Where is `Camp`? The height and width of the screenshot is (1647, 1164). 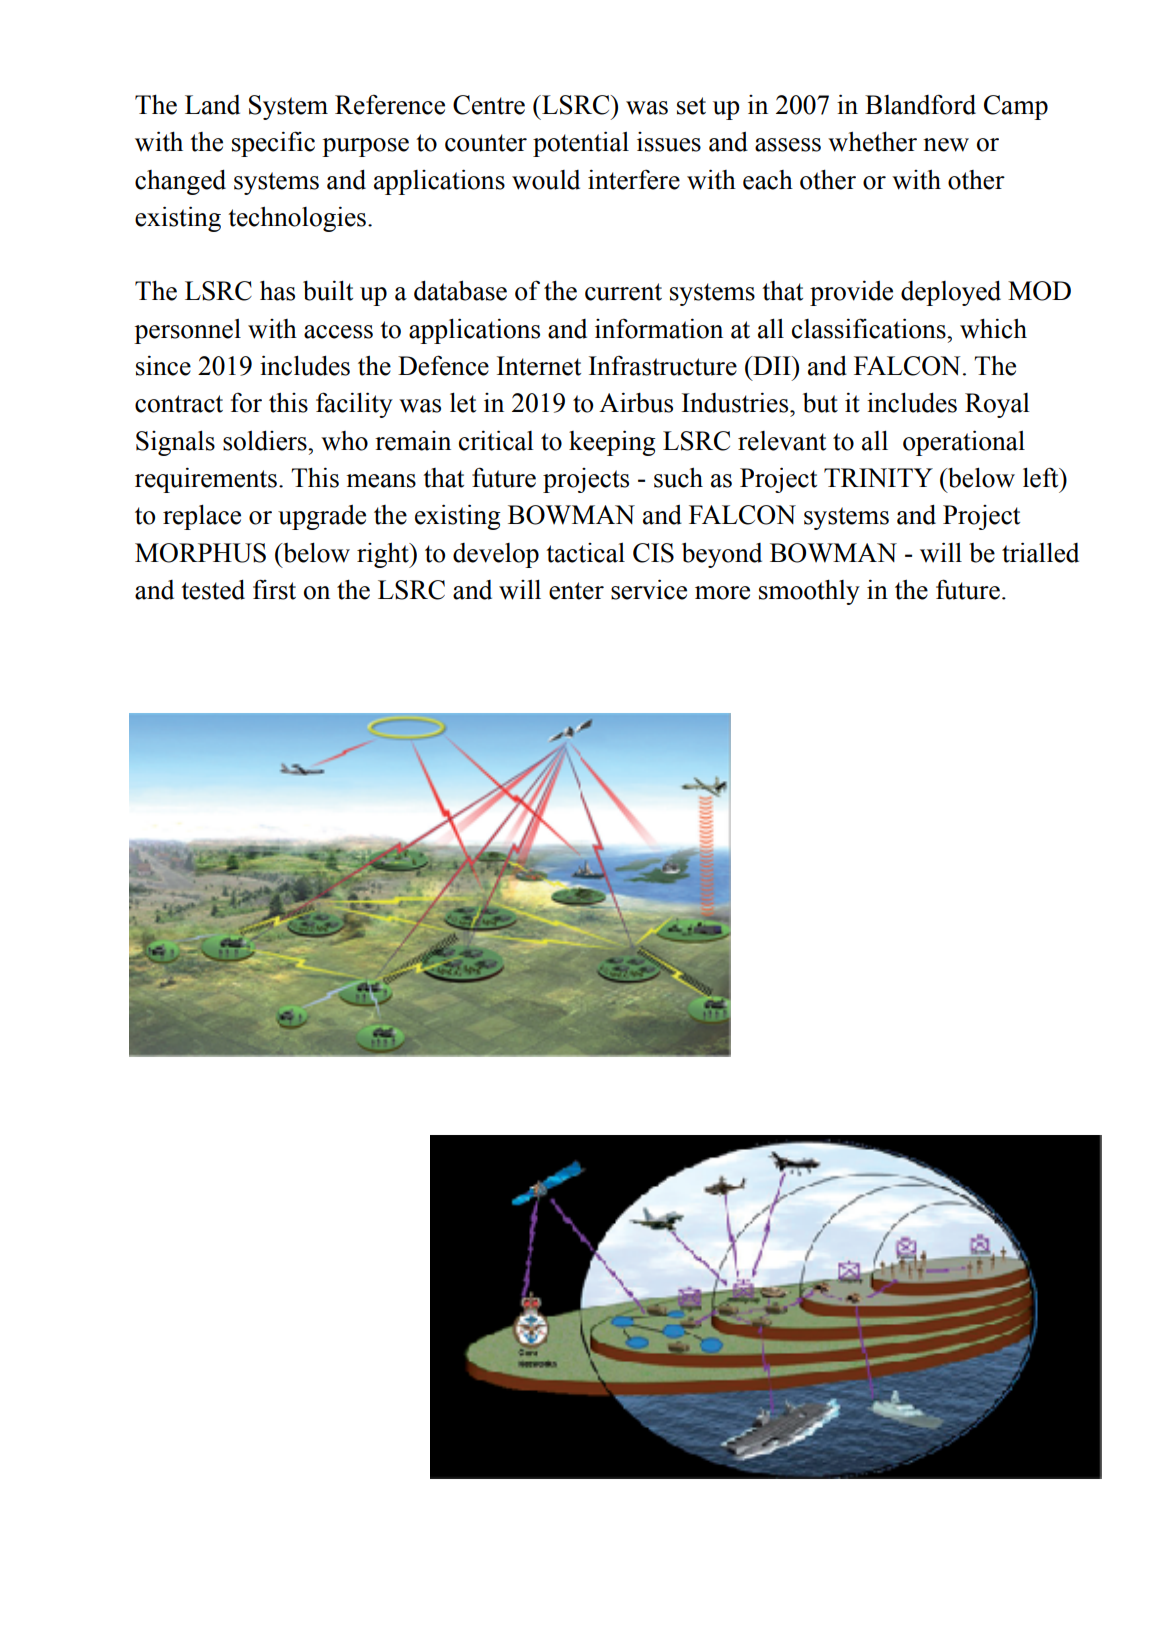
Camp is located at coordinates (1016, 107).
